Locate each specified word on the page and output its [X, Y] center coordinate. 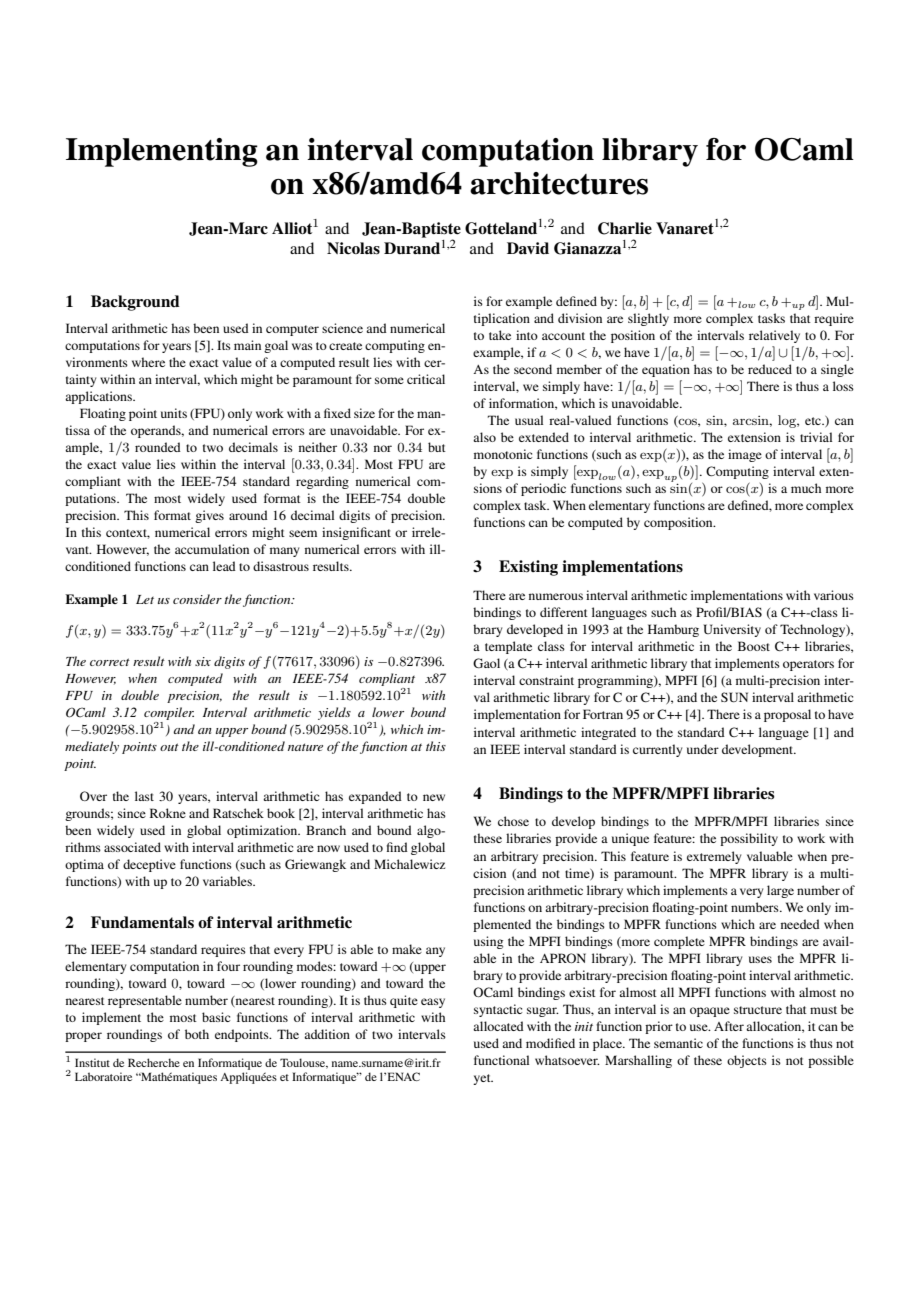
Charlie [625, 228]
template [508, 647]
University [732, 630]
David [528, 248]
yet [483, 1079]
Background [135, 303]
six [203, 661]
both [197, 1034]
